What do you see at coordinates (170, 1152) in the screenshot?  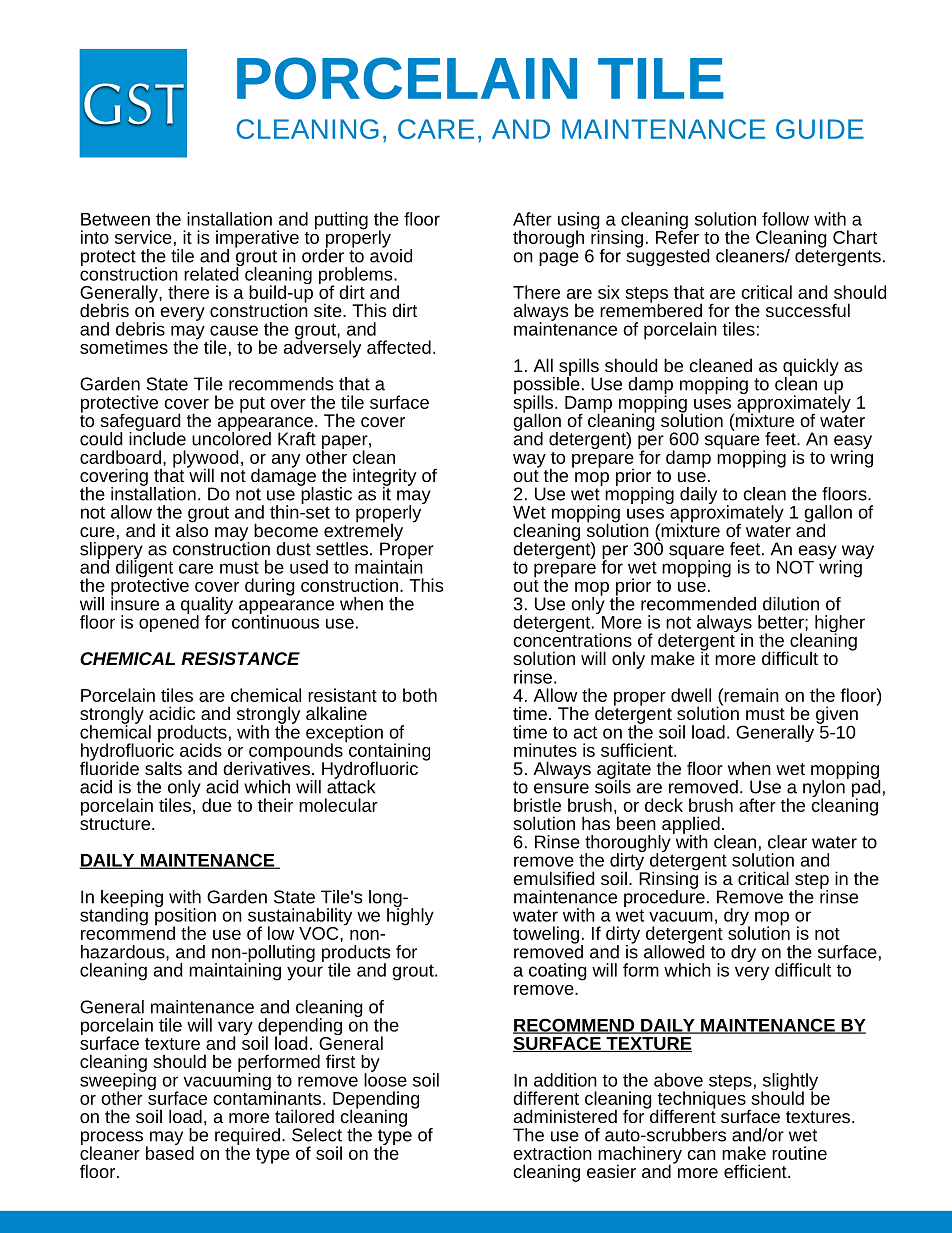 I see `based` at bounding box center [170, 1152].
